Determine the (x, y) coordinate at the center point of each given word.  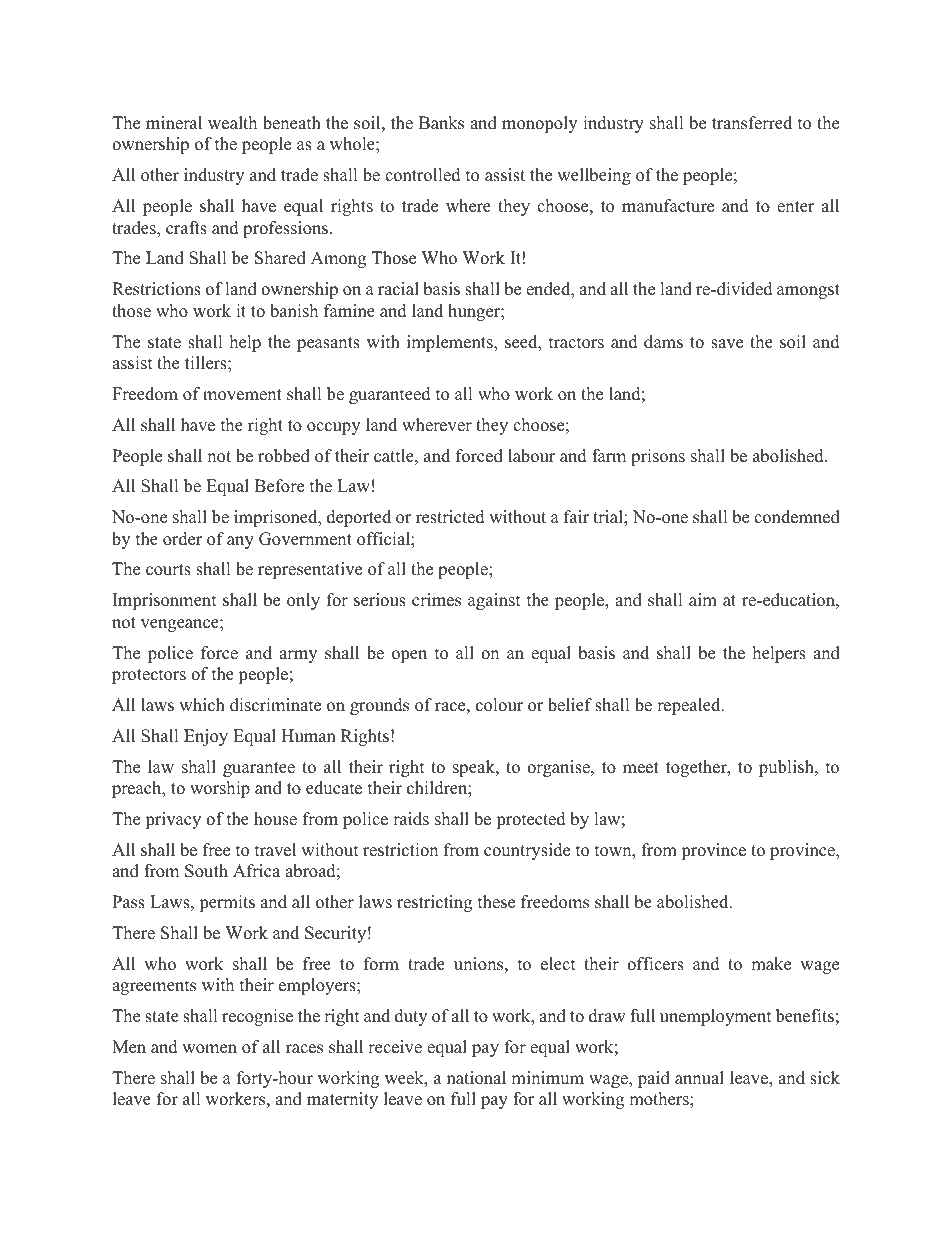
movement (242, 395)
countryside (527, 851)
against (494, 601)
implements (451, 343)
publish (787, 768)
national (476, 1078)
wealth (232, 123)
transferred (752, 123)
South (206, 871)
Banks (441, 123)
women (209, 1049)
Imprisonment (164, 601)
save (727, 344)
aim (703, 599)
